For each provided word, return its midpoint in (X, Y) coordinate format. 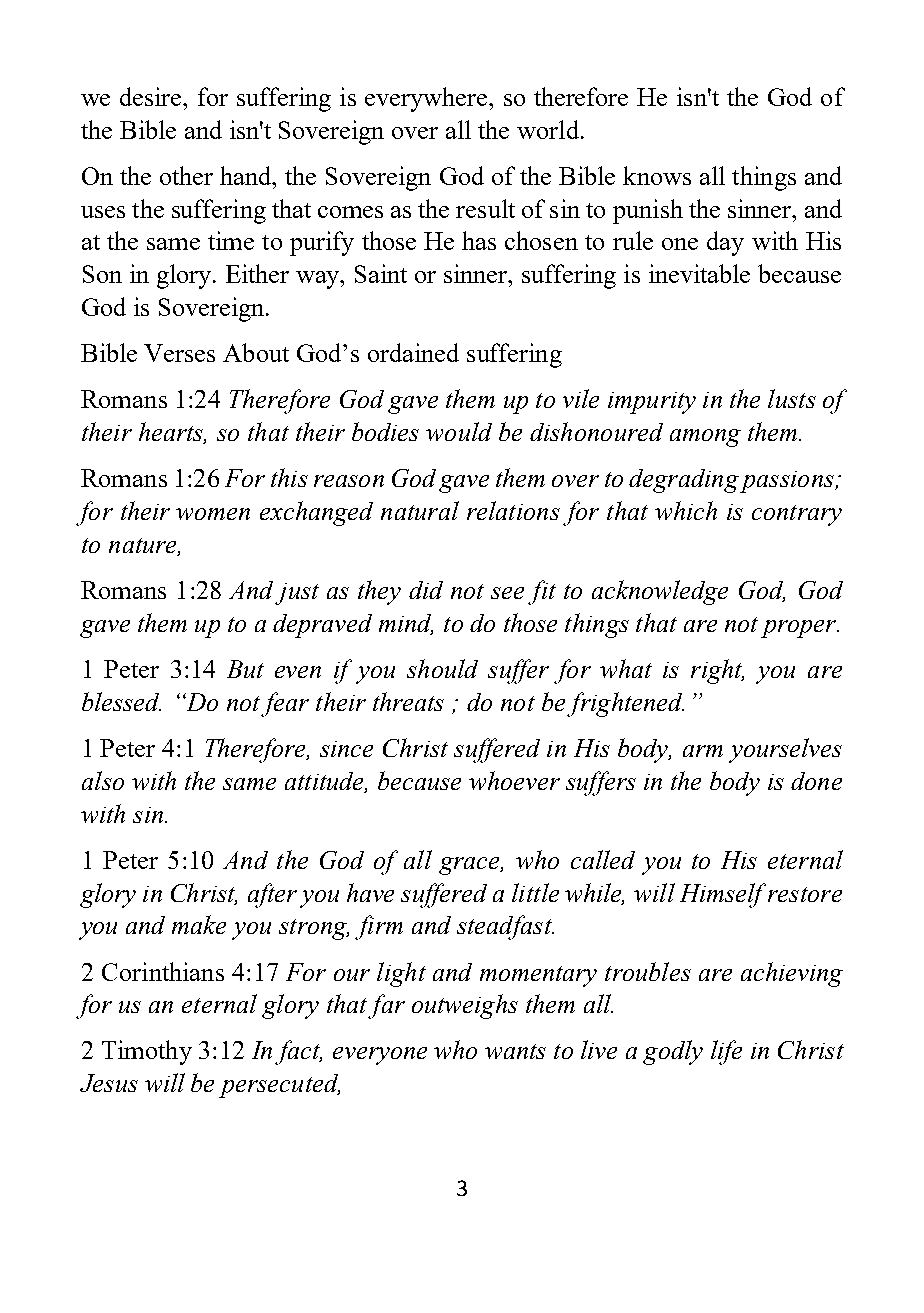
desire (152, 96)
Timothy (147, 1052)
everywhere (427, 99)
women (213, 514)
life (726, 1052)
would (459, 431)
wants (515, 1051)
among (705, 438)
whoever (514, 780)
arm (703, 751)
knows (657, 175)
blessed (121, 701)
